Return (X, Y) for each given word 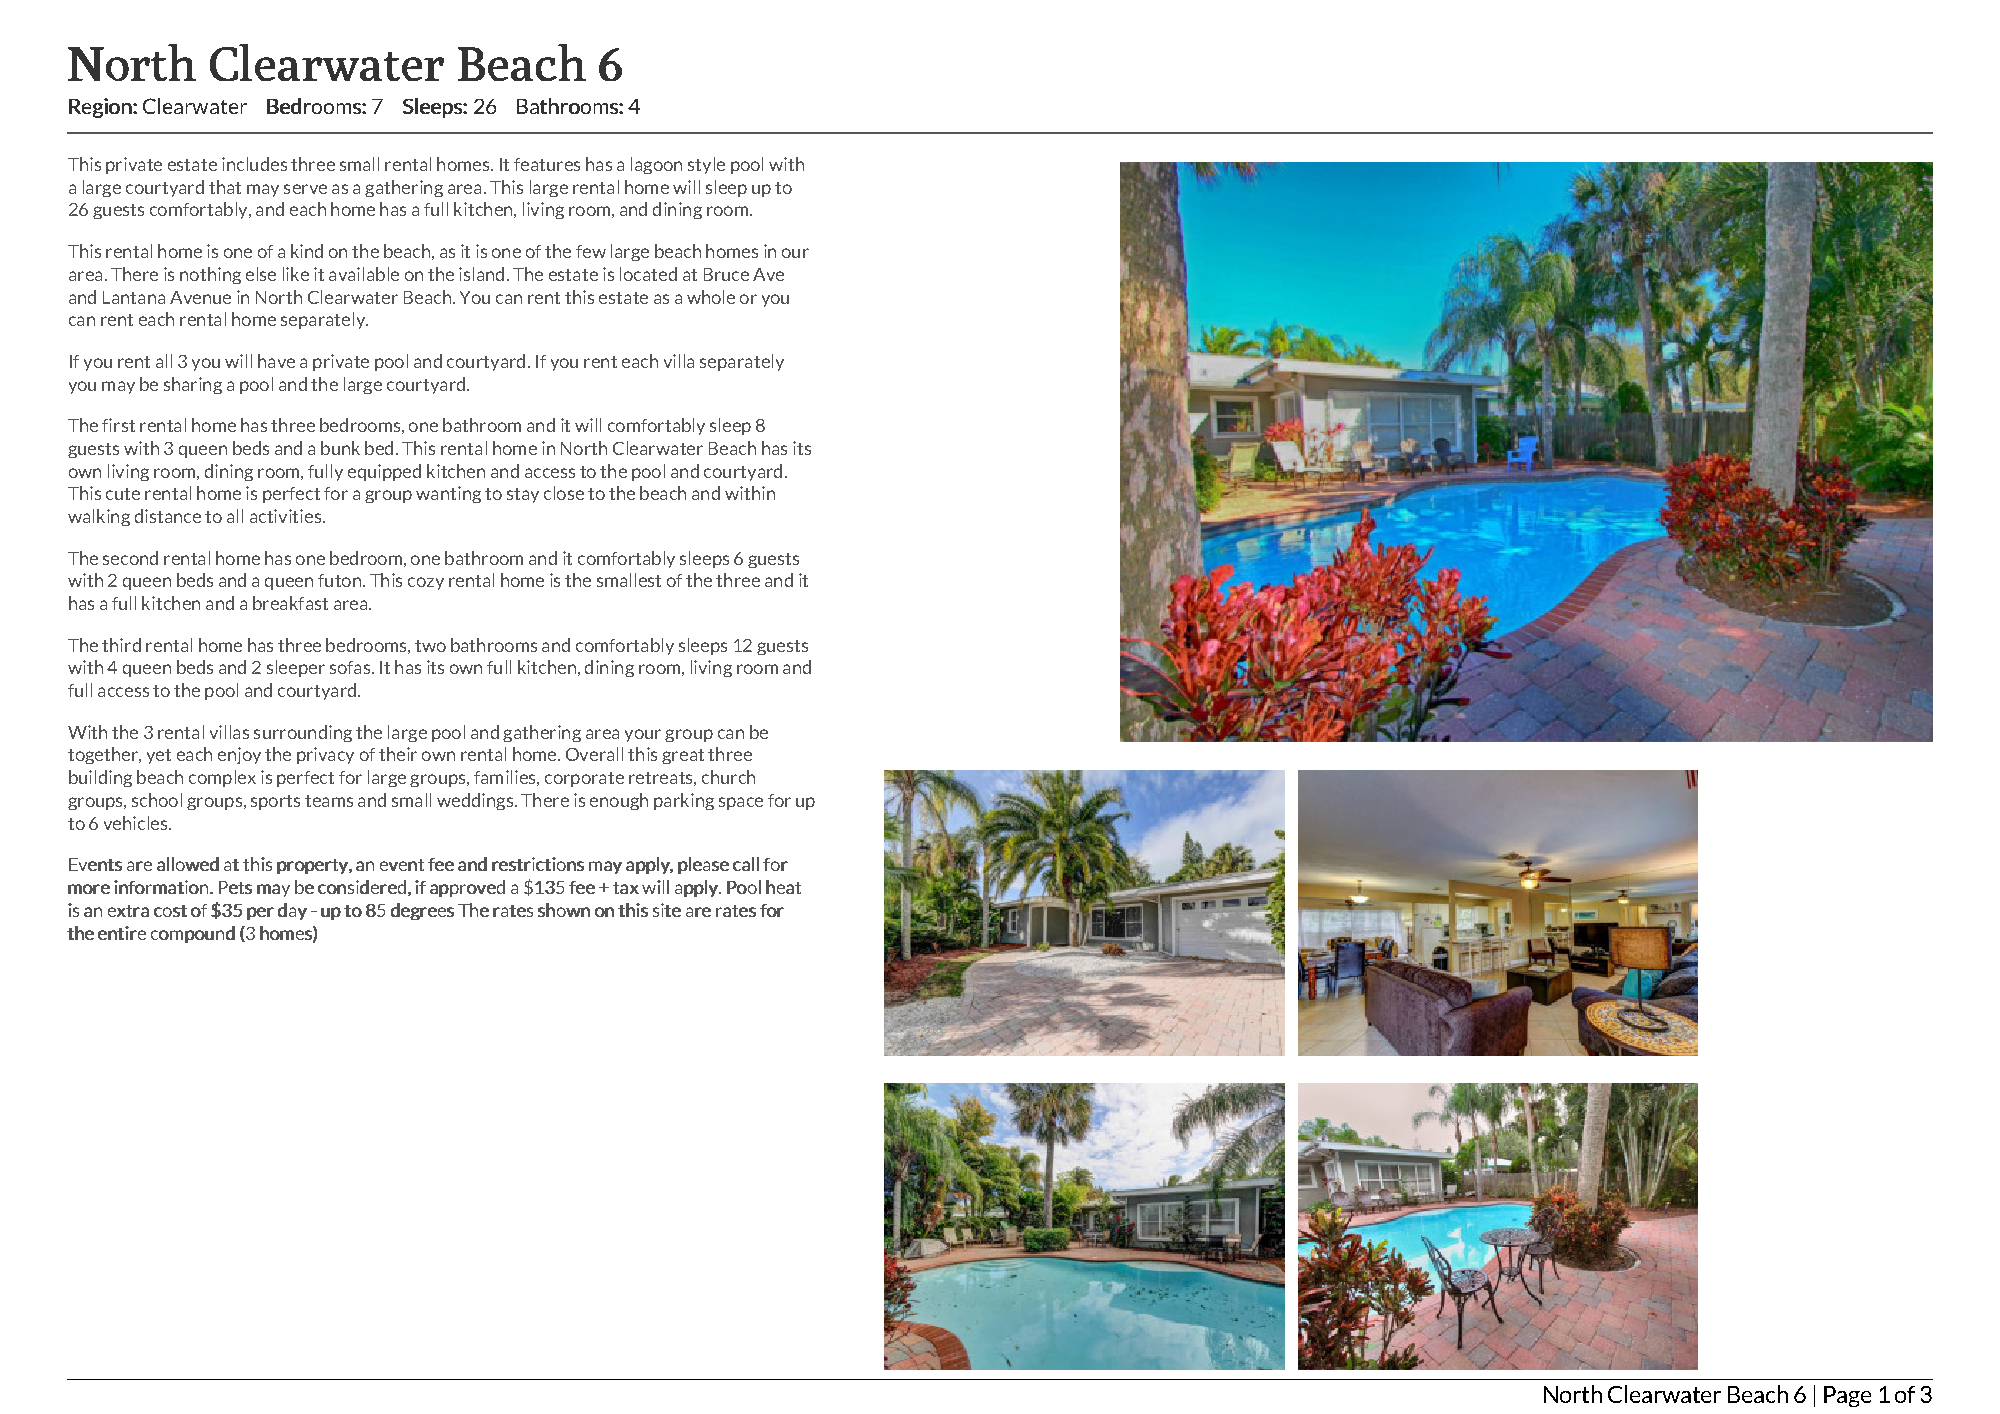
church (728, 777)
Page (1847, 1396)
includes (254, 164)
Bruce (726, 274)
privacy (325, 755)
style (706, 165)
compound (193, 934)
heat (783, 887)
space (741, 803)
